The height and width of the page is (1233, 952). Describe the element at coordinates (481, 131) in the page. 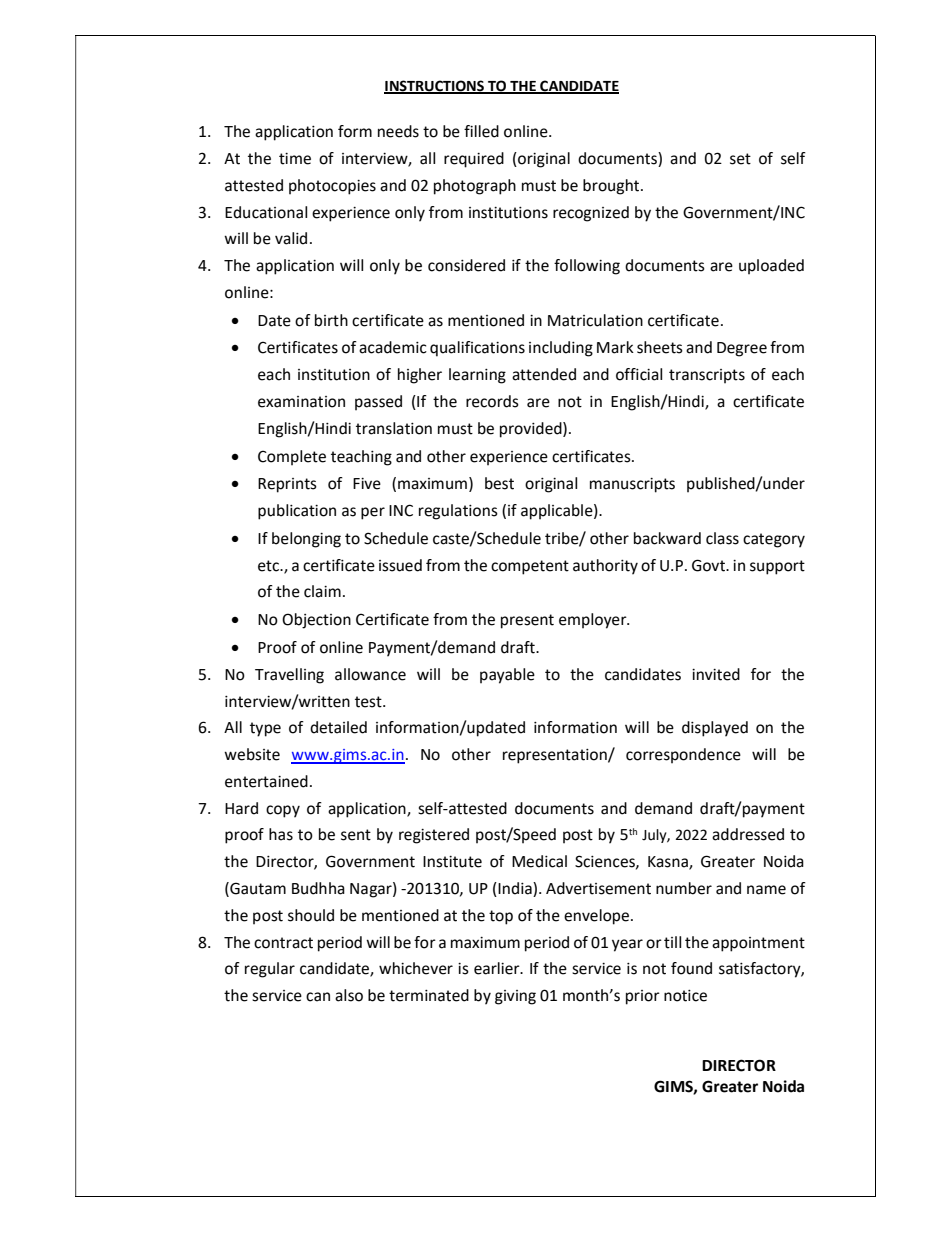

I see `filled` at that location.
